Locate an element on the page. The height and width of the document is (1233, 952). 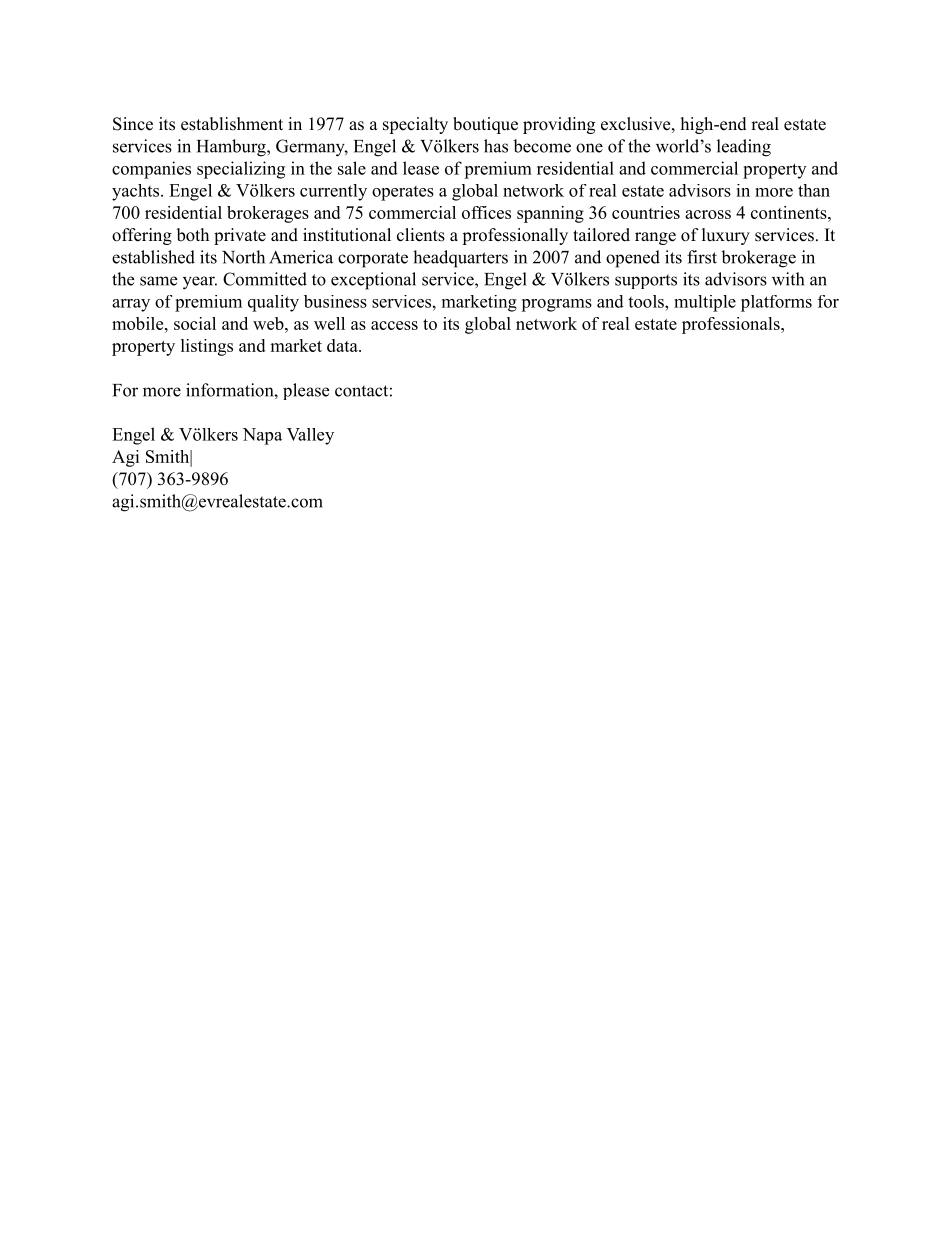
Napa is located at coordinates (262, 436).
